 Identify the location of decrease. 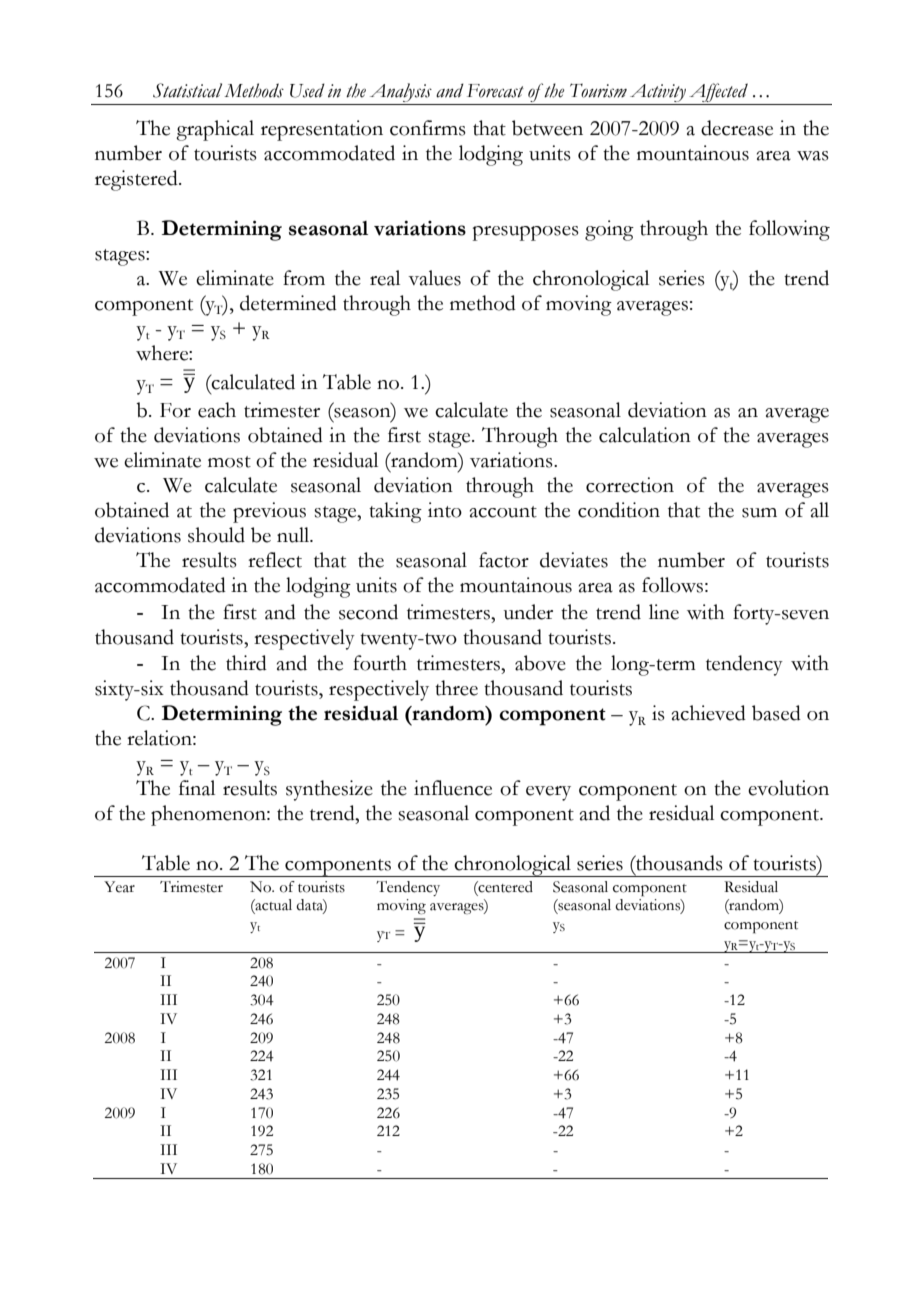
(737, 128).
